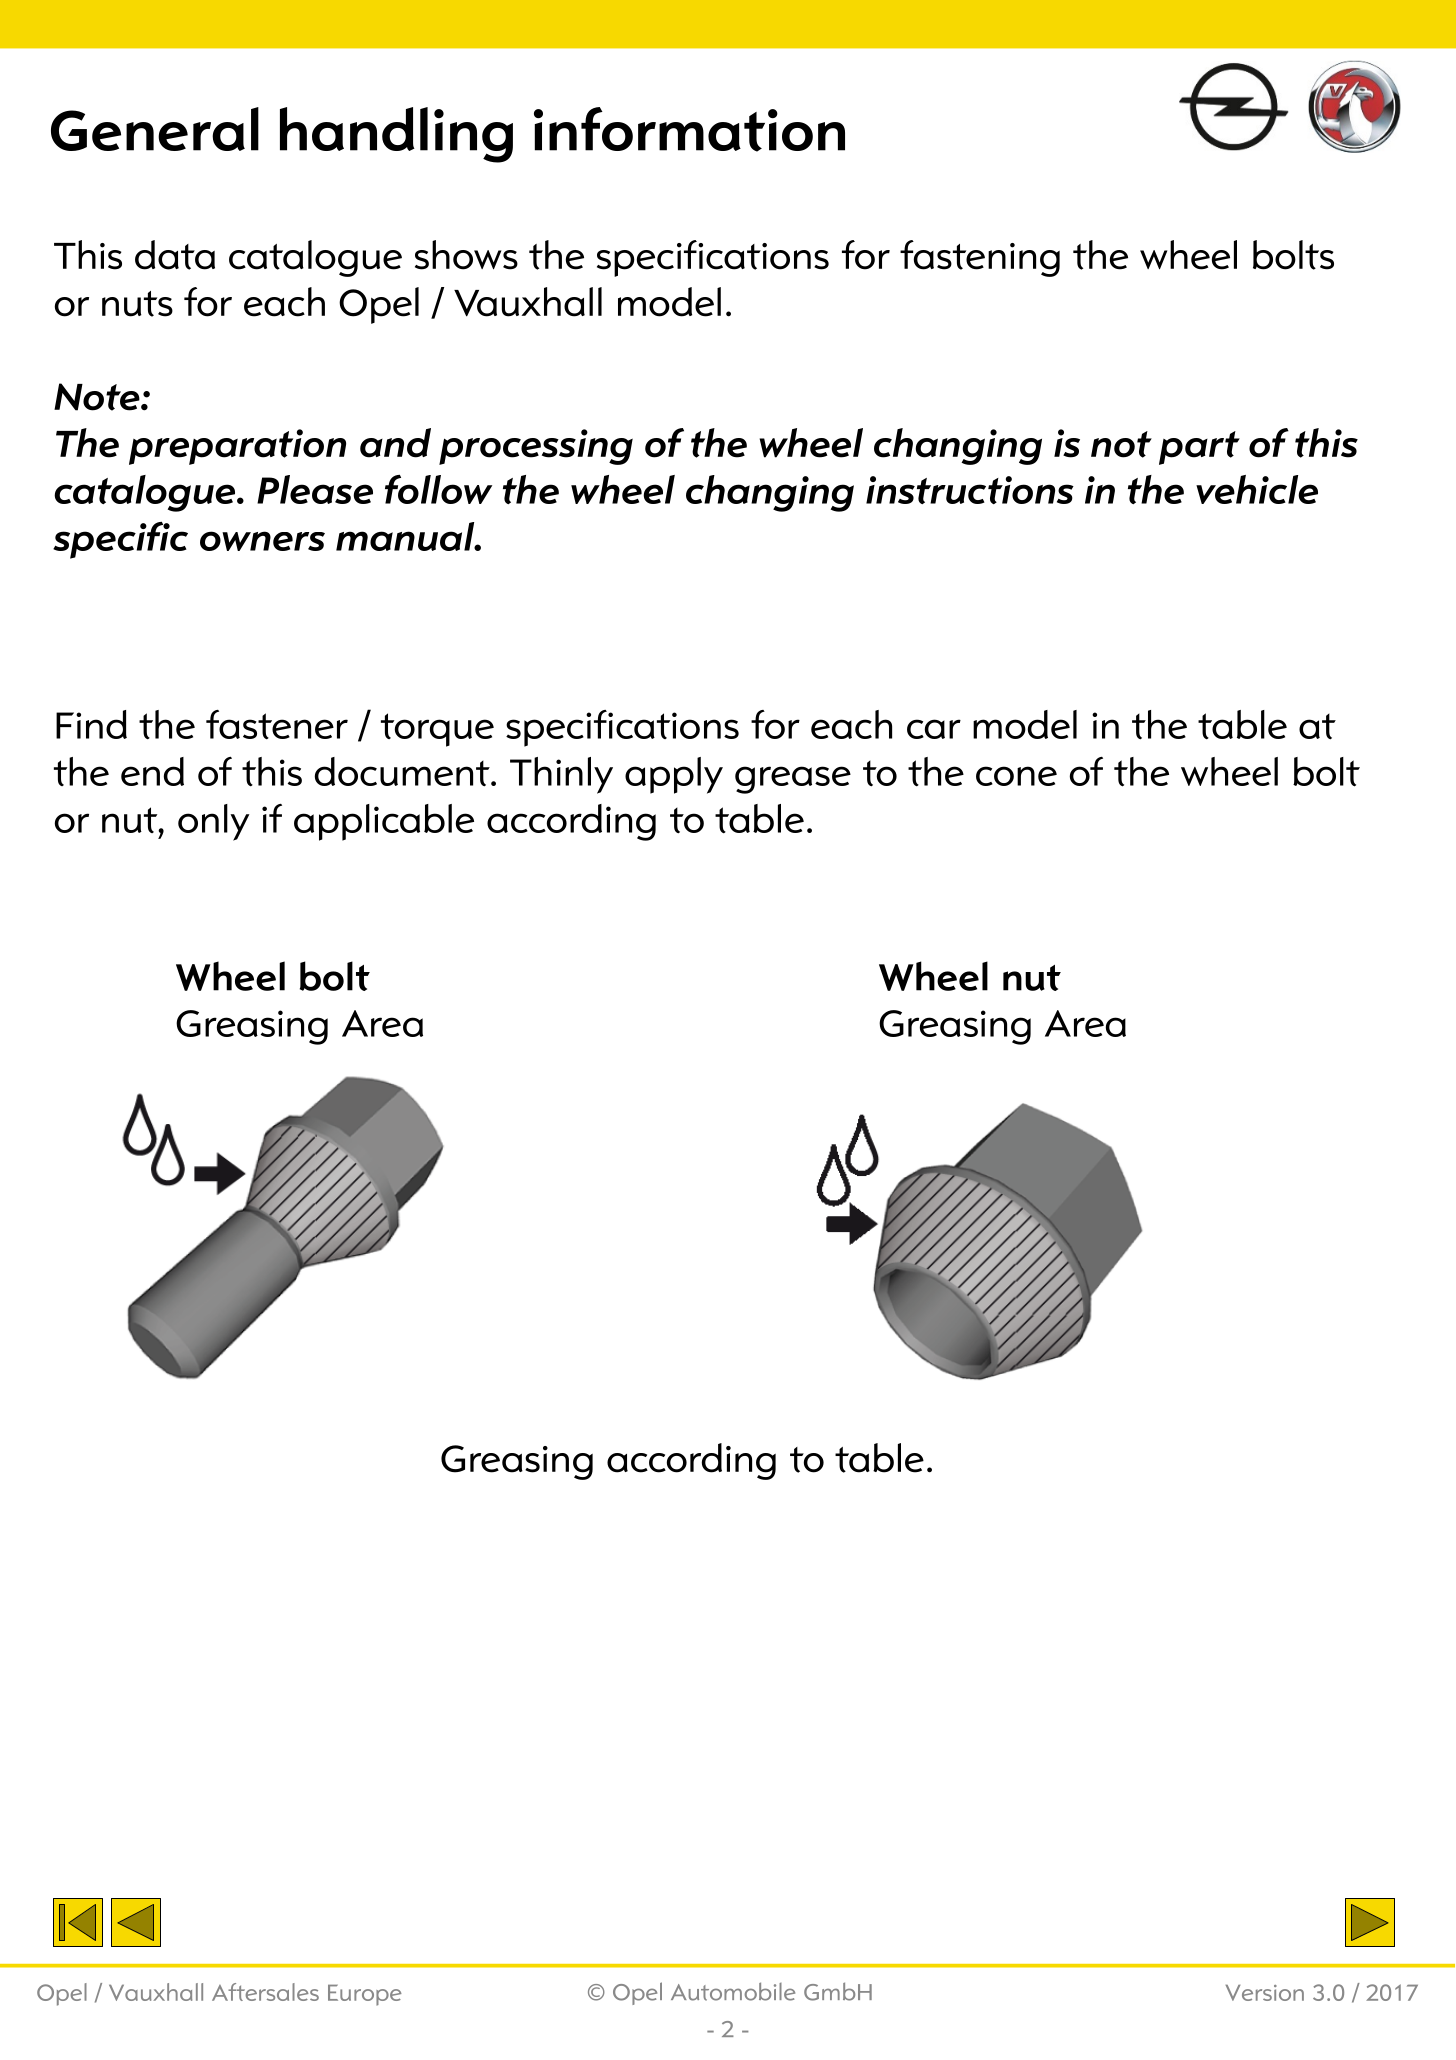  Describe the element at coordinates (213, 822) in the document. I see `only` at that location.
